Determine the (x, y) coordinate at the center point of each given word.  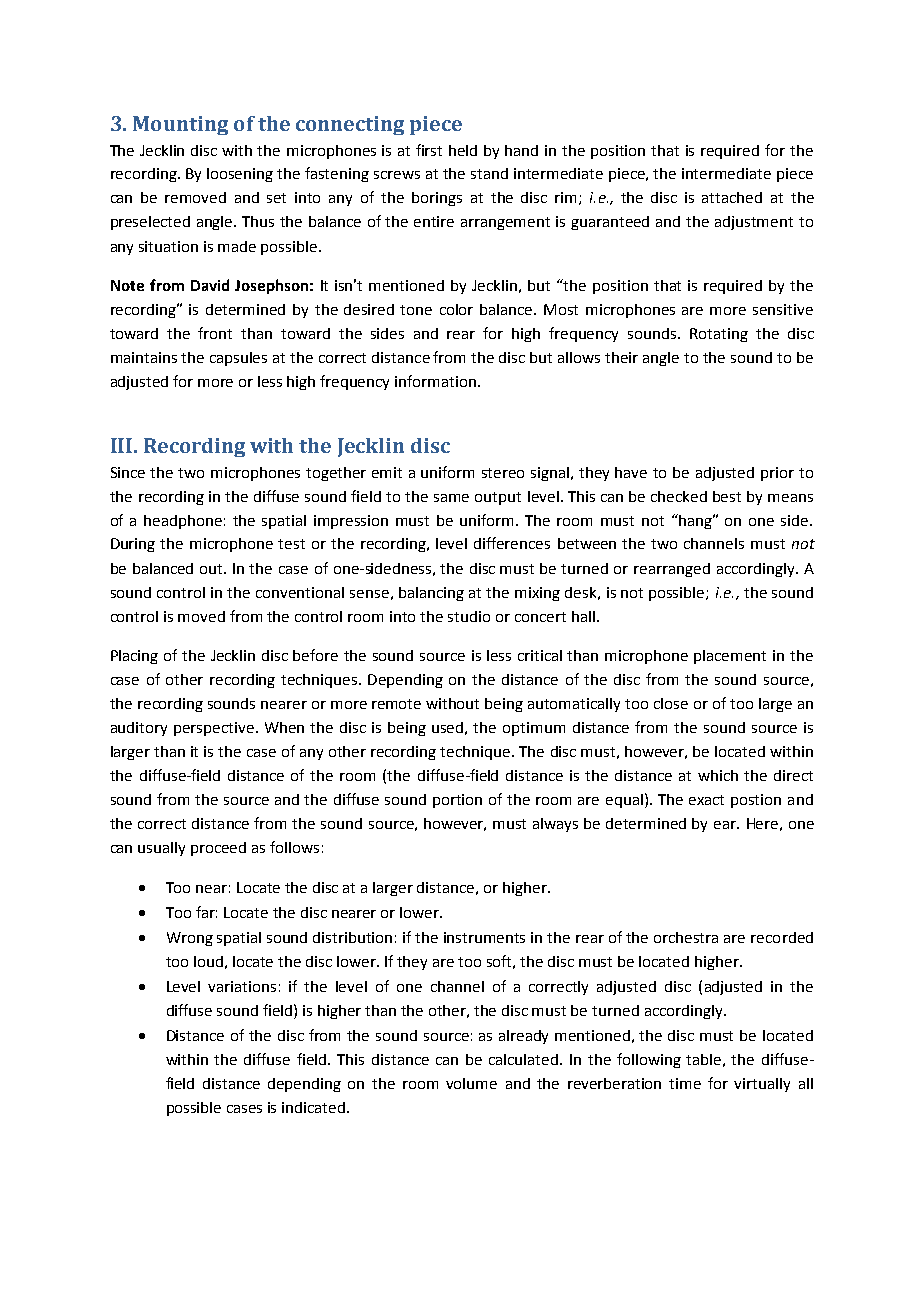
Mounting (180, 125)
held (463, 150)
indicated (315, 1107)
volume (471, 1083)
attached (732, 197)
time (685, 1083)
